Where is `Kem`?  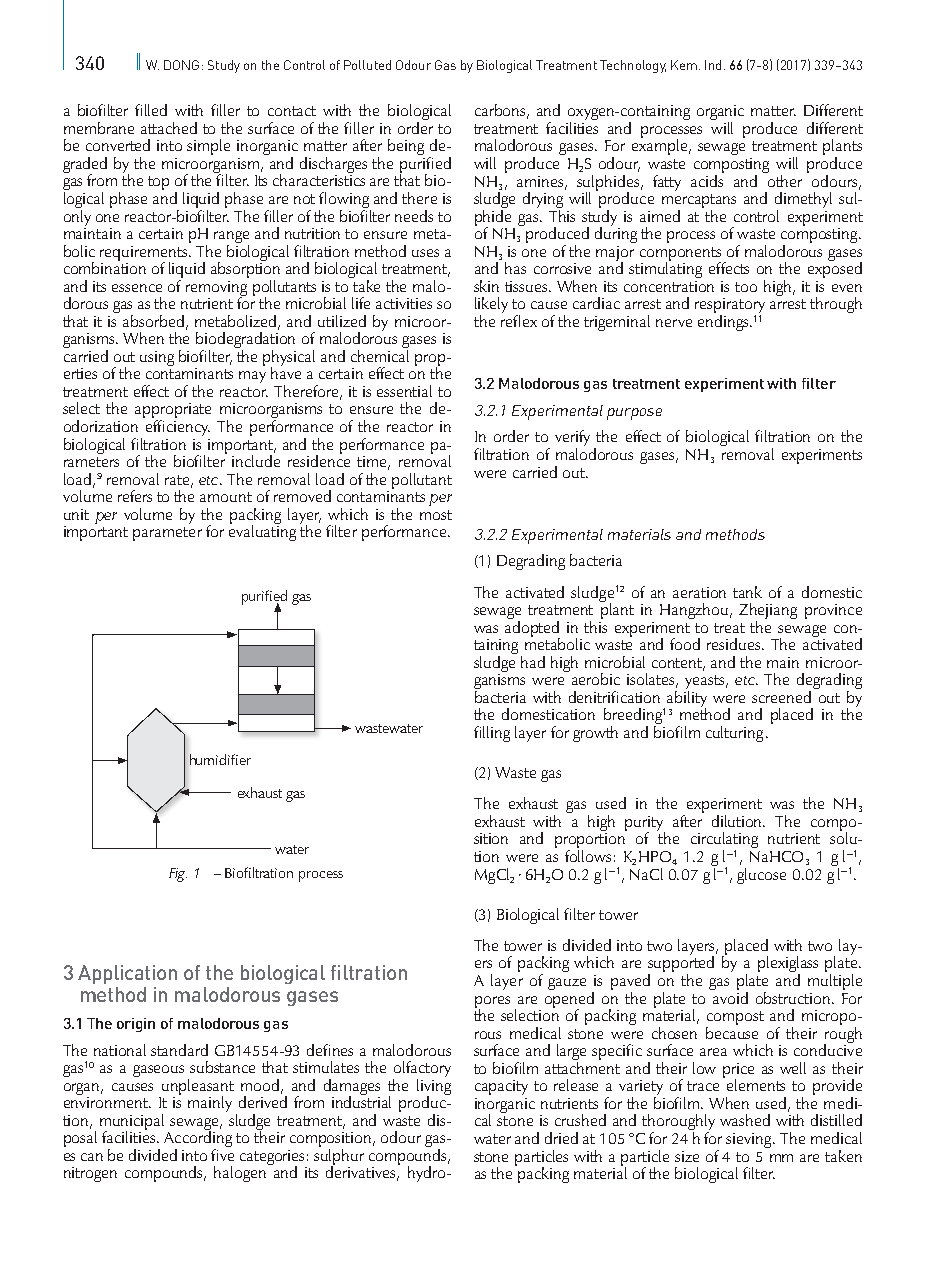
Kem is located at coordinates (684, 65).
